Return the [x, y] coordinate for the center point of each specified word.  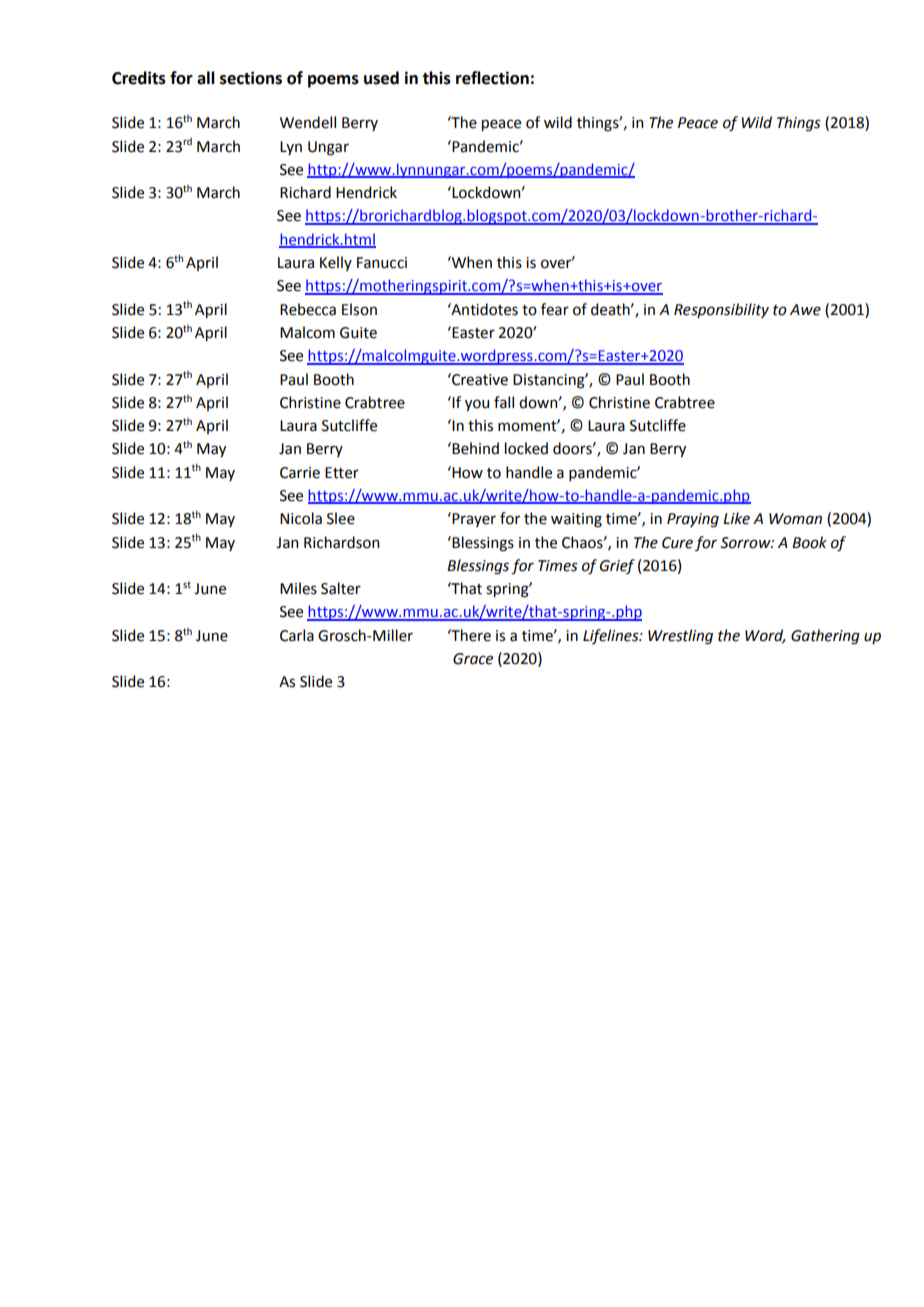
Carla [297, 635]
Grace [473, 659]
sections [251, 78]
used [381, 78]
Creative [479, 379]
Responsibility [721, 310]
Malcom [307, 332]
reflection [492, 78]
